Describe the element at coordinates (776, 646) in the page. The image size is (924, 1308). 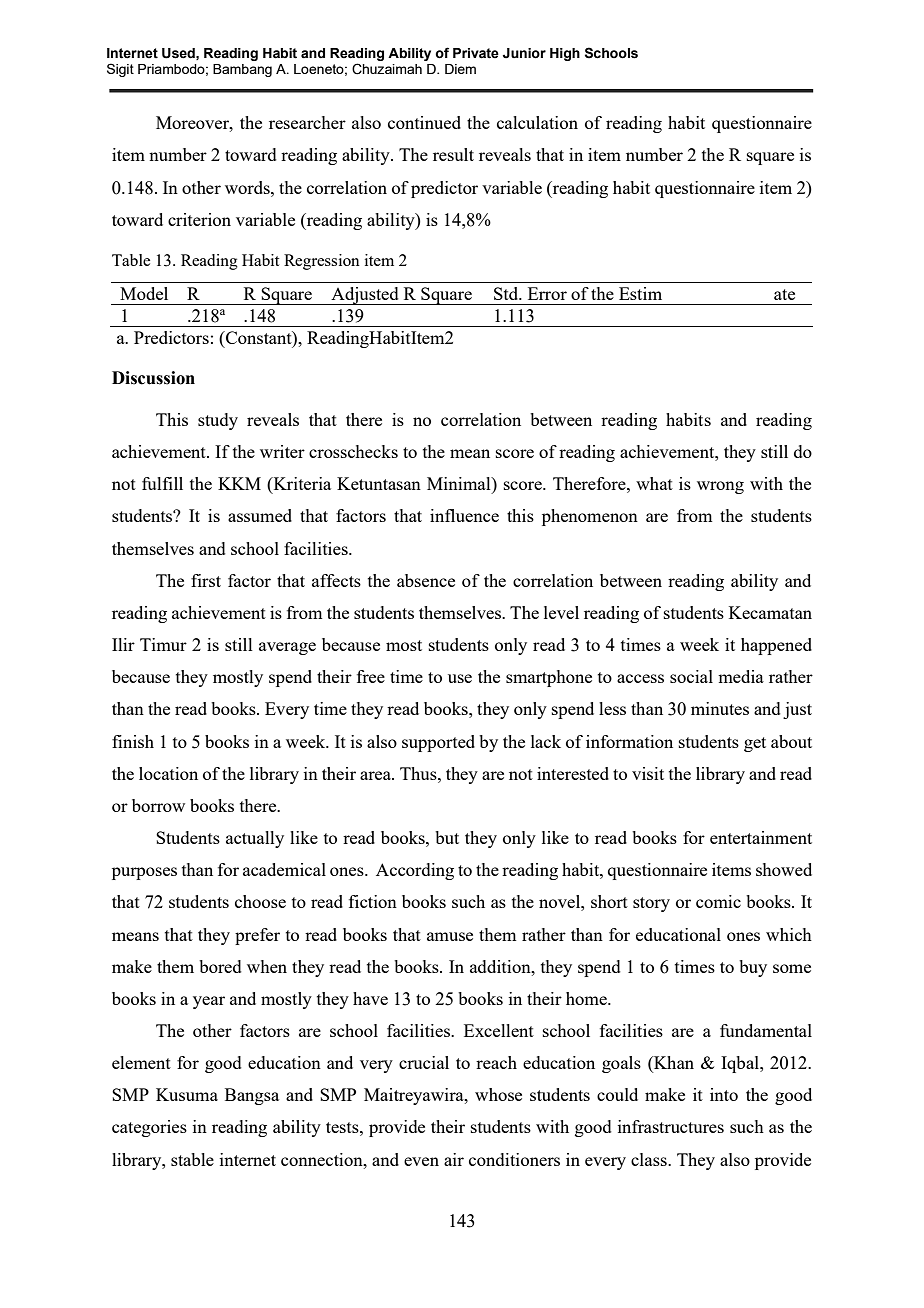
I see `happened` at that location.
